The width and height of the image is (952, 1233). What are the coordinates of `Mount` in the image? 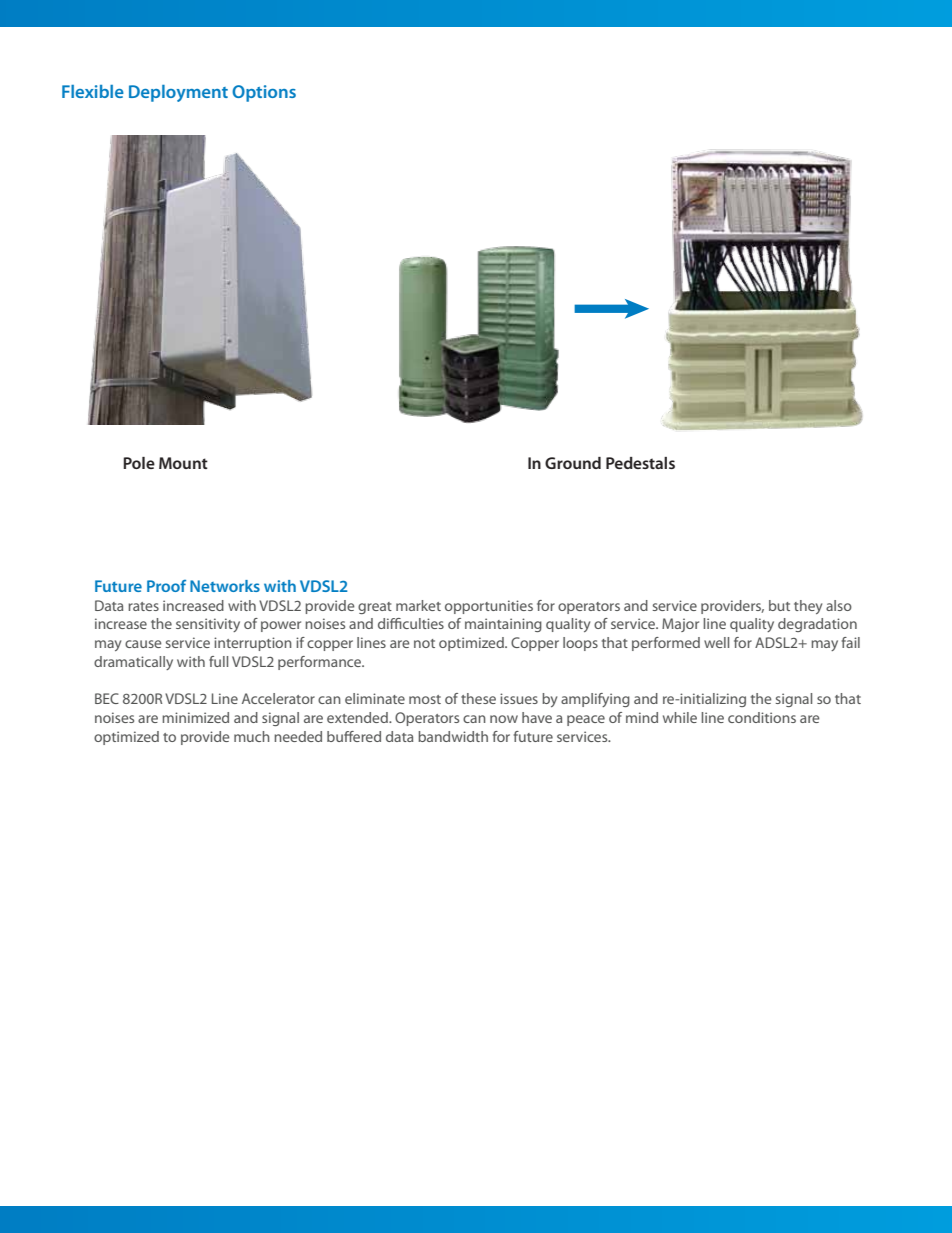 It's located at (183, 463).
